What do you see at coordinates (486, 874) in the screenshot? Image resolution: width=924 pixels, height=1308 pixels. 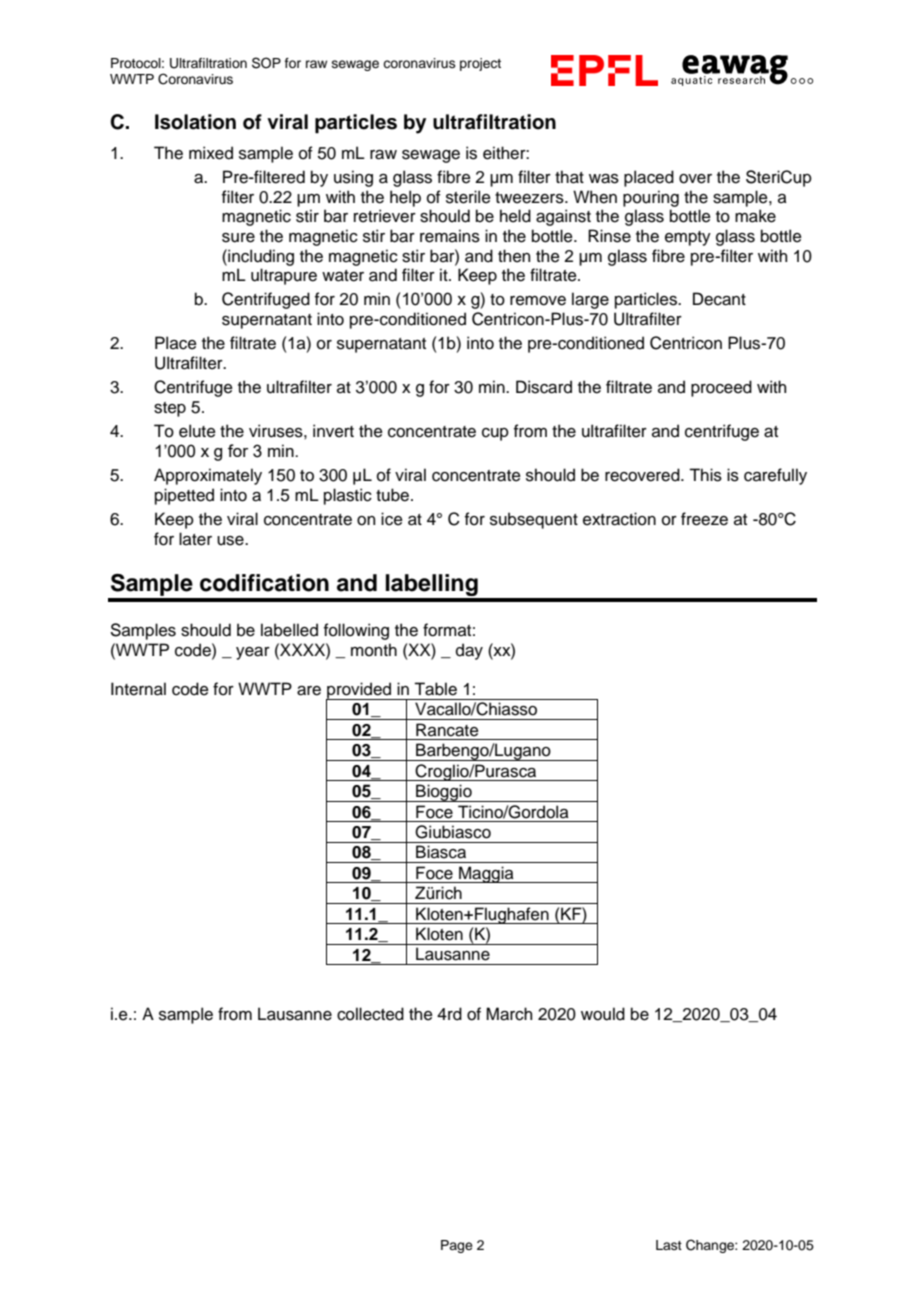 I see `Maggia` at bounding box center [486, 874].
